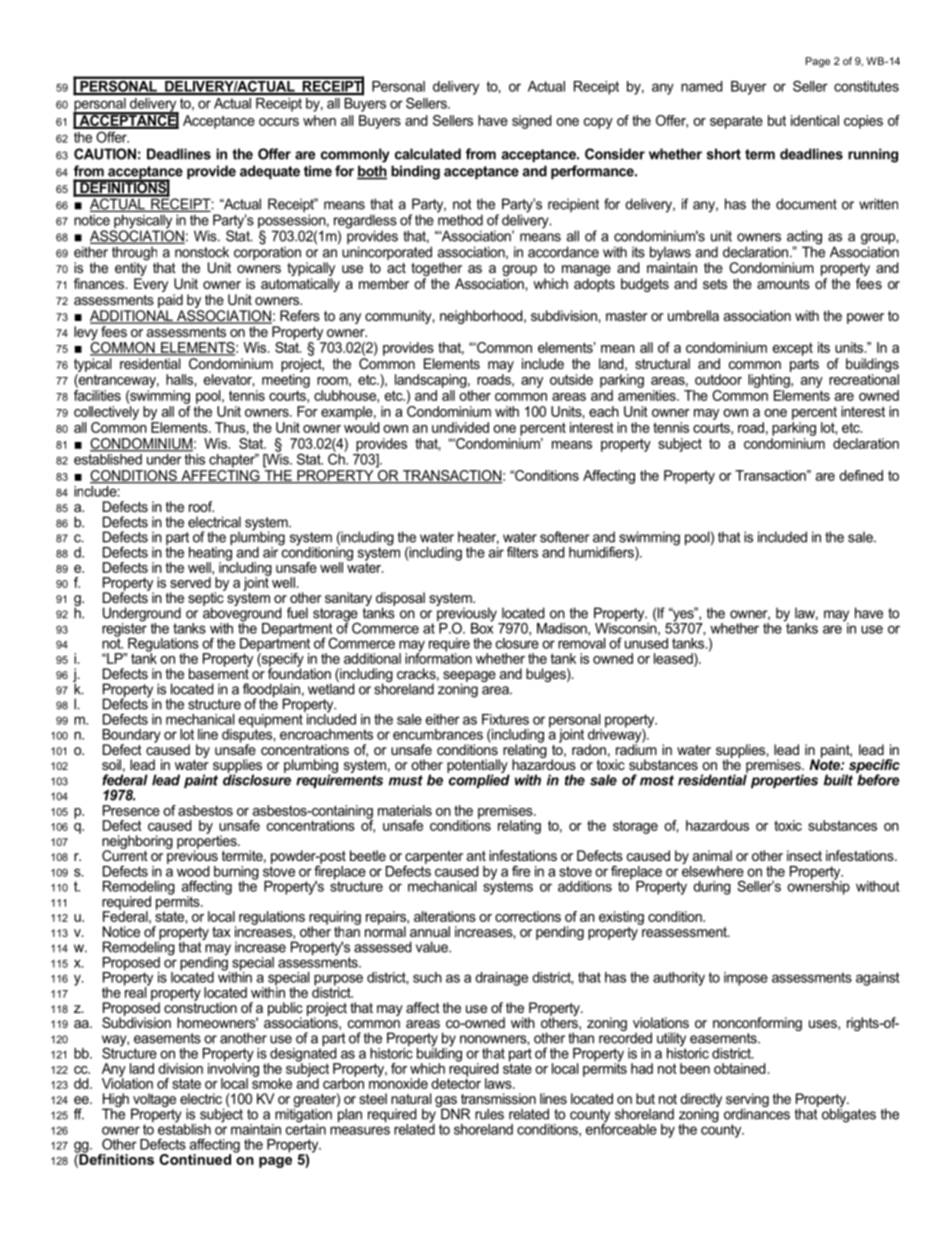 The image size is (952, 1233). What do you see at coordinates (206, 599) in the screenshot?
I see `septic` at bounding box center [206, 599].
